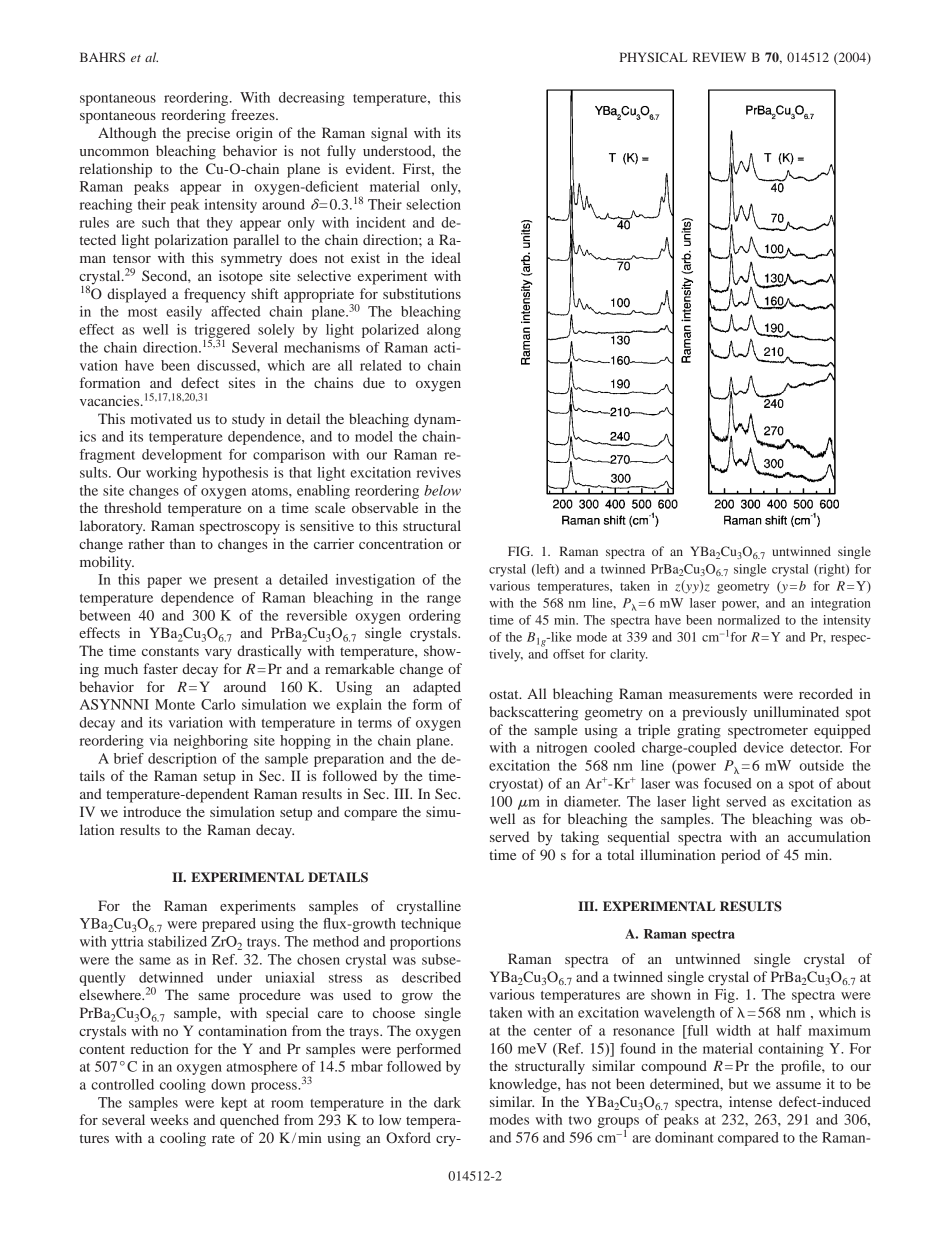 The image size is (952, 1233). What do you see at coordinates (389, 134) in the image?
I see `signal` at bounding box center [389, 134].
